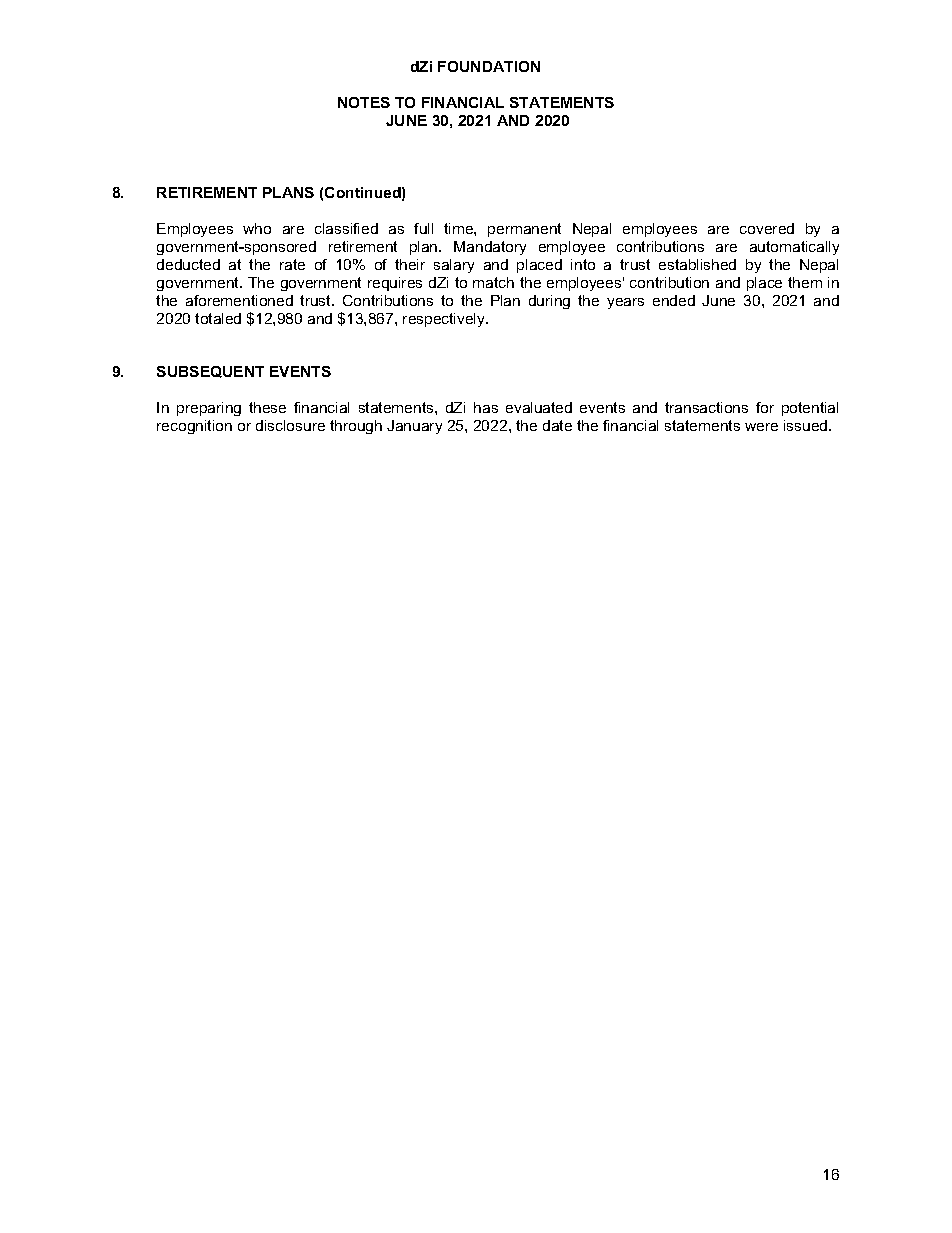  What do you see at coordinates (364, 102) in the image?
I see `NOTES` at bounding box center [364, 102].
